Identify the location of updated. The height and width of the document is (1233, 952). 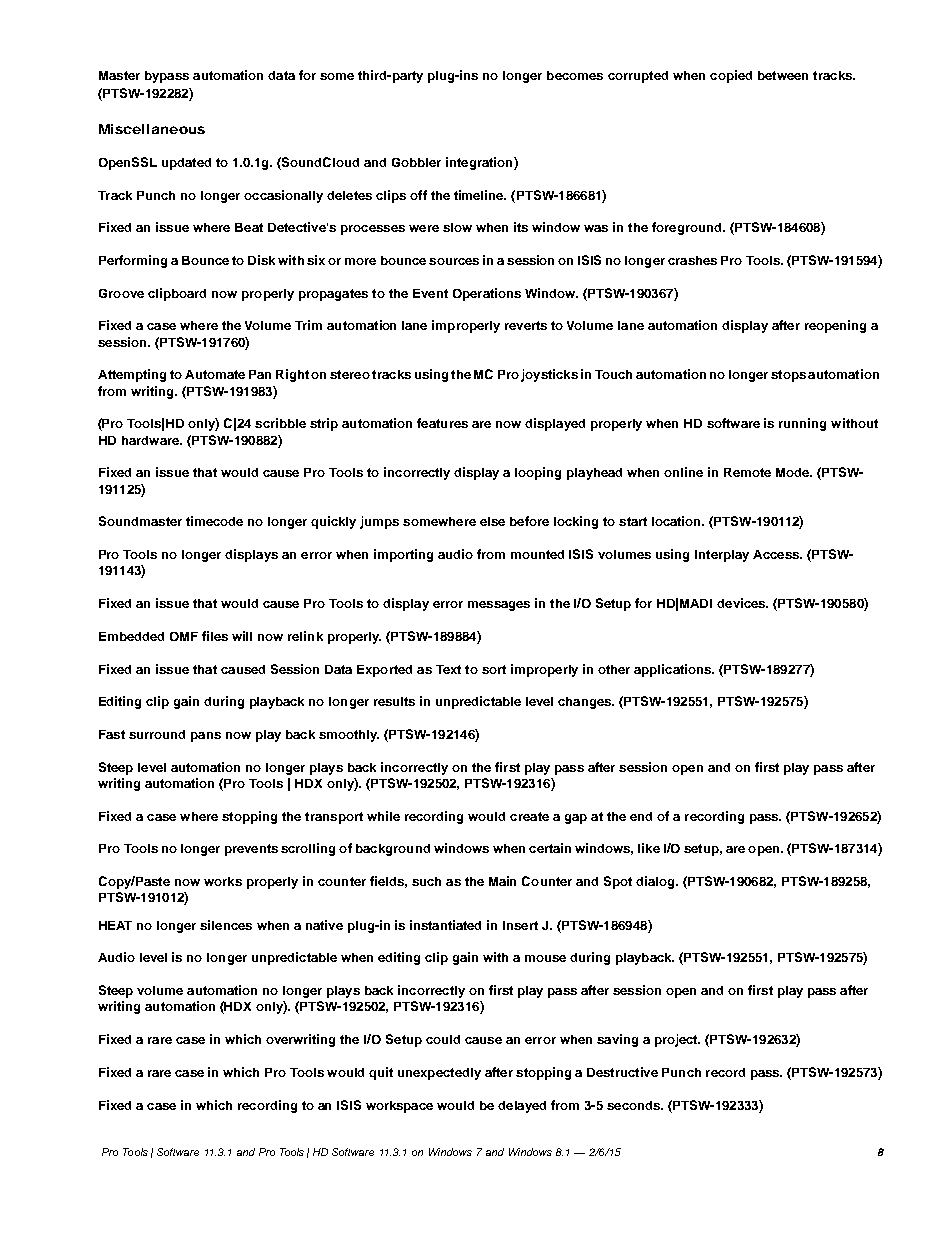
(186, 164).
